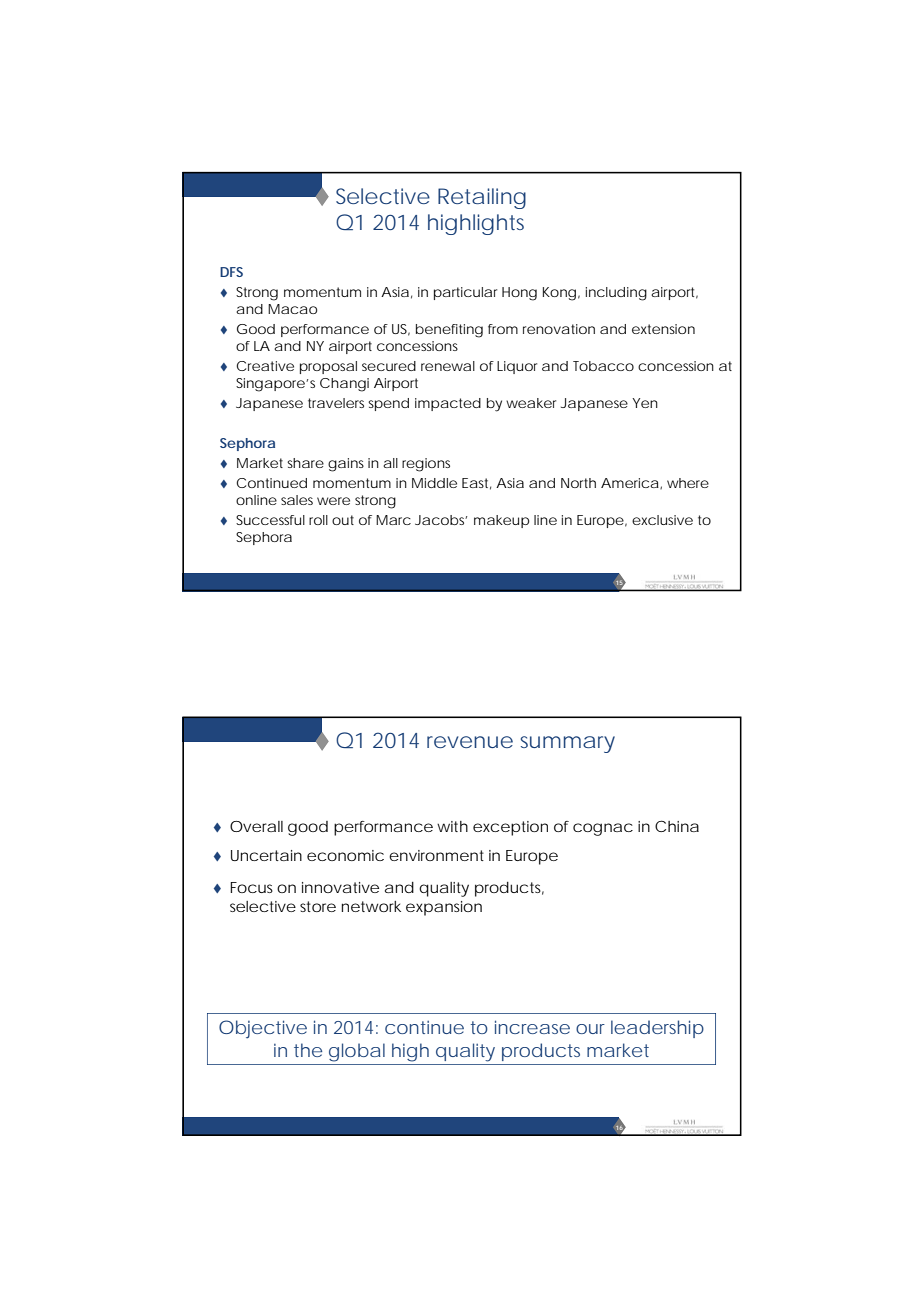  What do you see at coordinates (292, 309) in the screenshot?
I see `Macao` at bounding box center [292, 309].
